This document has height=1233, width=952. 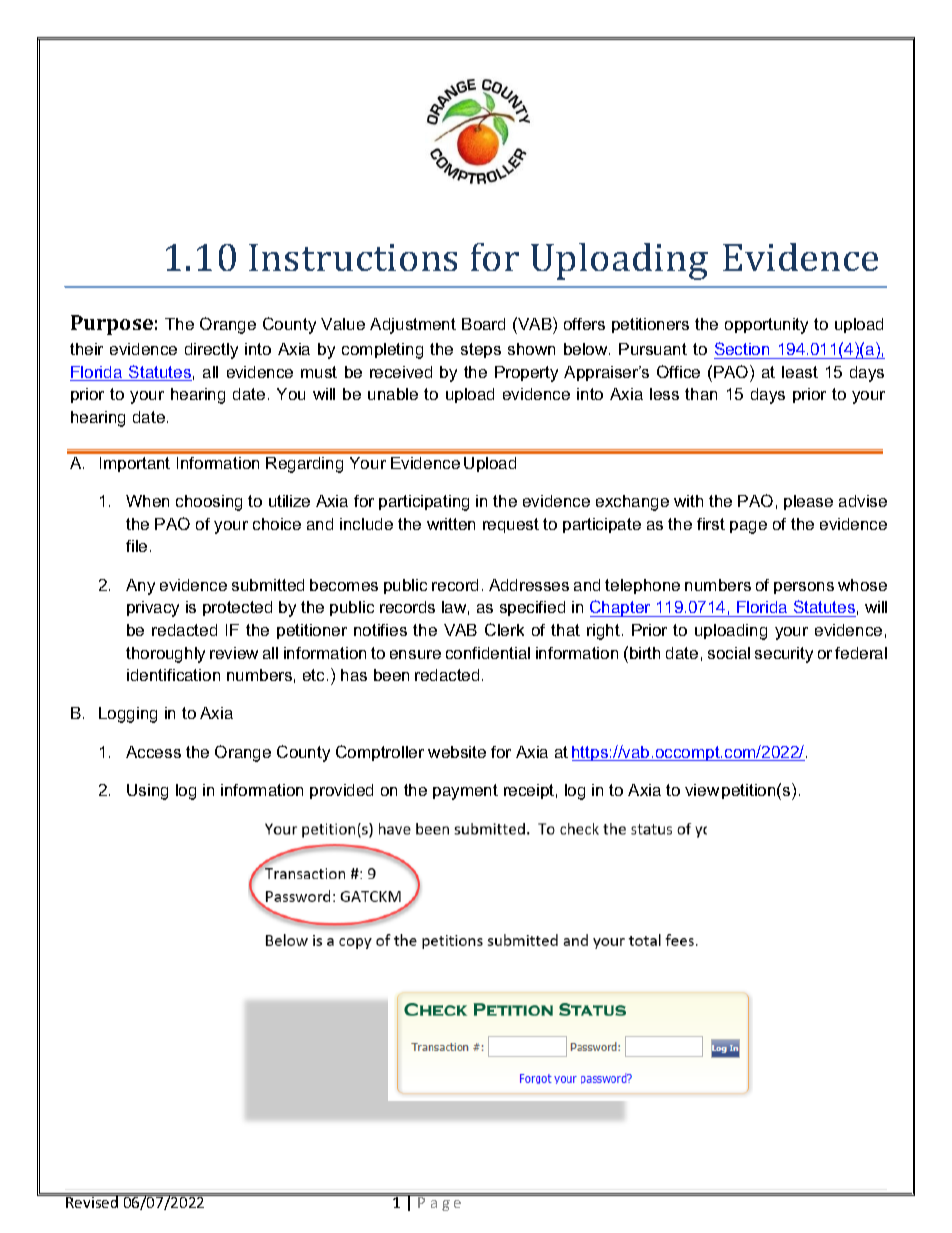 I want to click on security, so click(x=784, y=655).
